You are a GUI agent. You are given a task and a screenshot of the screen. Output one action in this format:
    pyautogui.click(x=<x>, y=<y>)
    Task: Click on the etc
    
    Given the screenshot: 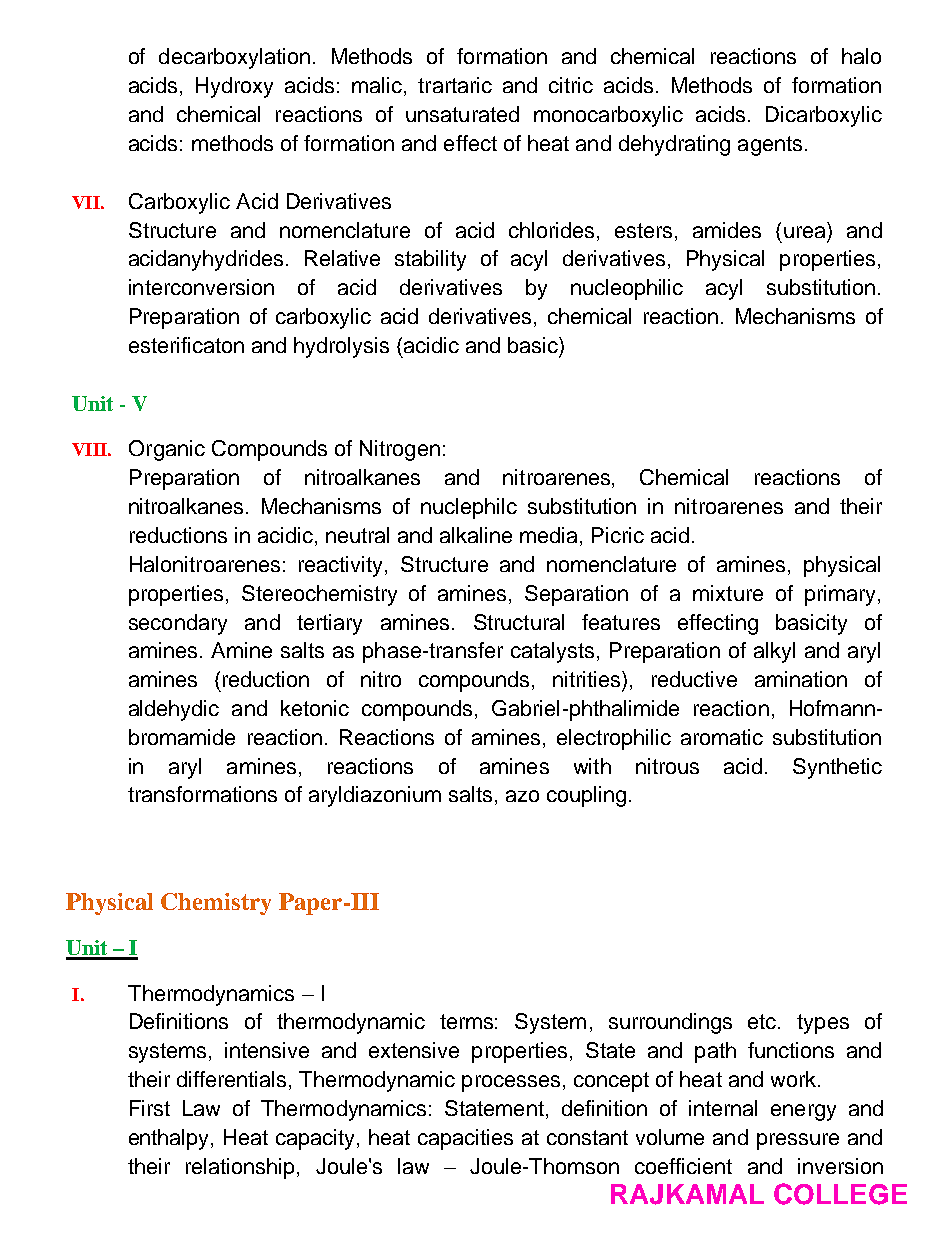 What is the action you would take?
    pyautogui.click(x=763, y=1021)
